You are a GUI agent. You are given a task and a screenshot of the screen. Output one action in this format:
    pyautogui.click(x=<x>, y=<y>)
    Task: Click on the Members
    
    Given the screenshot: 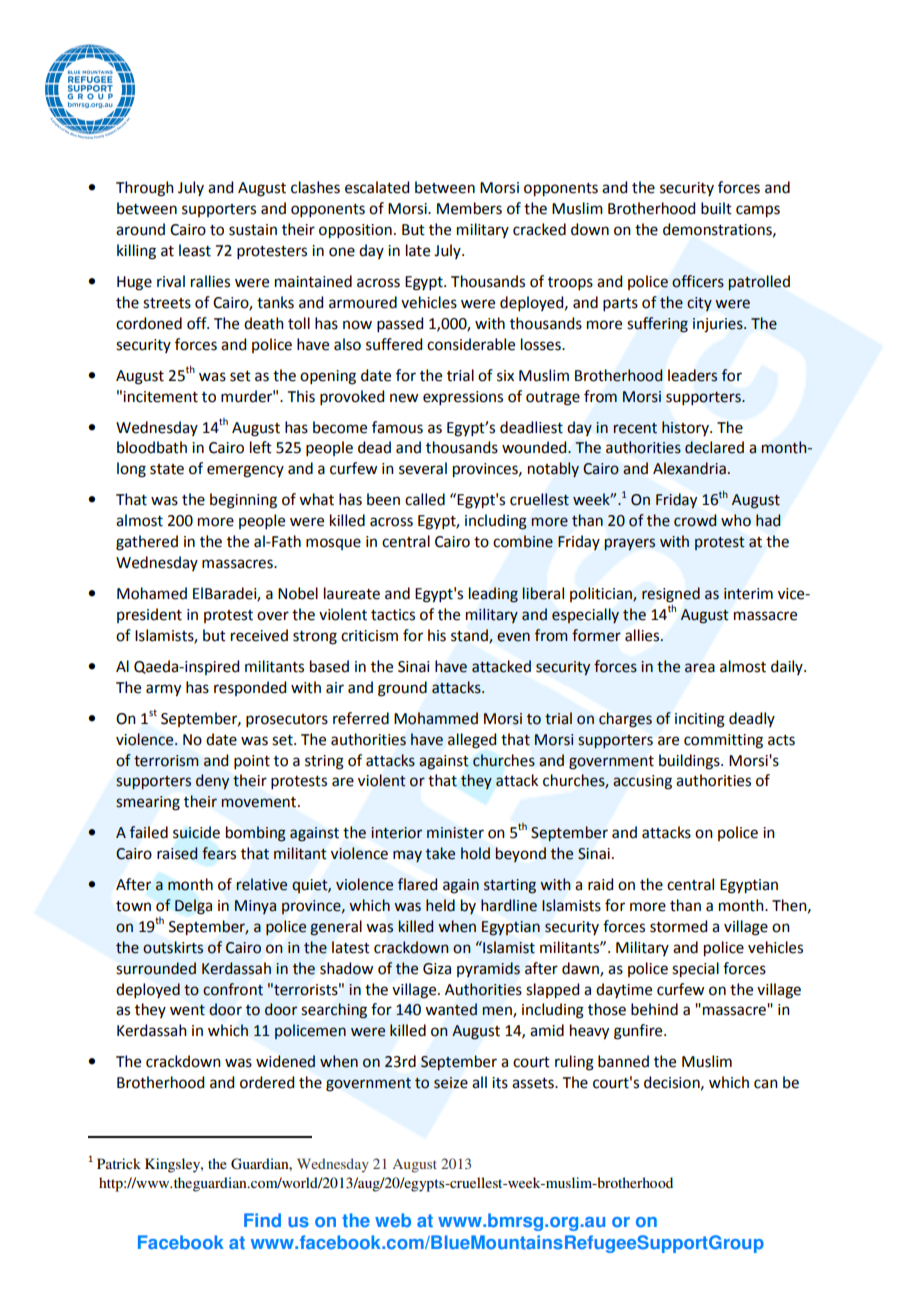 What is the action you would take?
    pyautogui.click(x=469, y=208)
